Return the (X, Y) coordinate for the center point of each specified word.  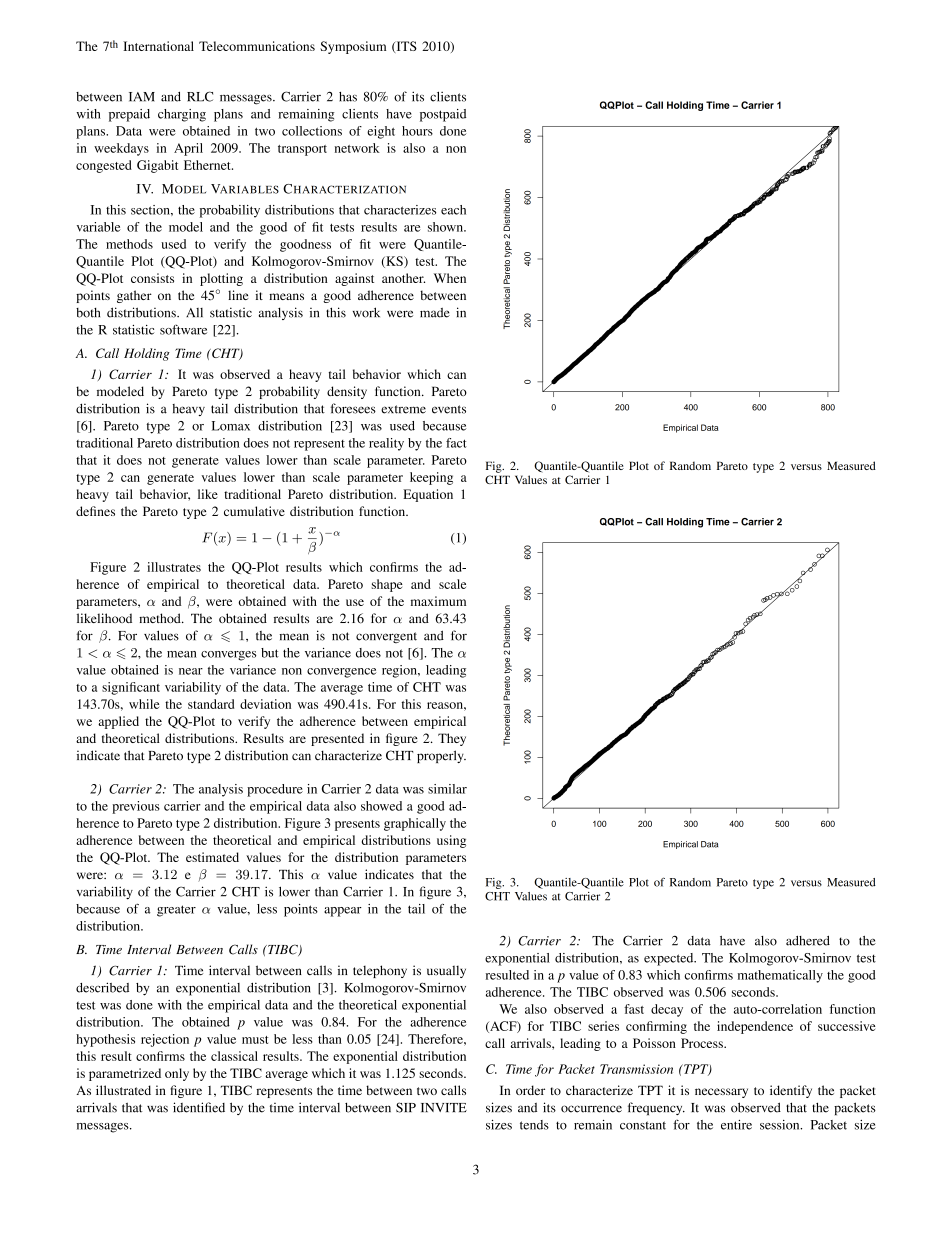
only (177, 1074)
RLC (200, 96)
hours (417, 131)
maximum (438, 601)
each (453, 210)
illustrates (174, 567)
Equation (428, 495)
